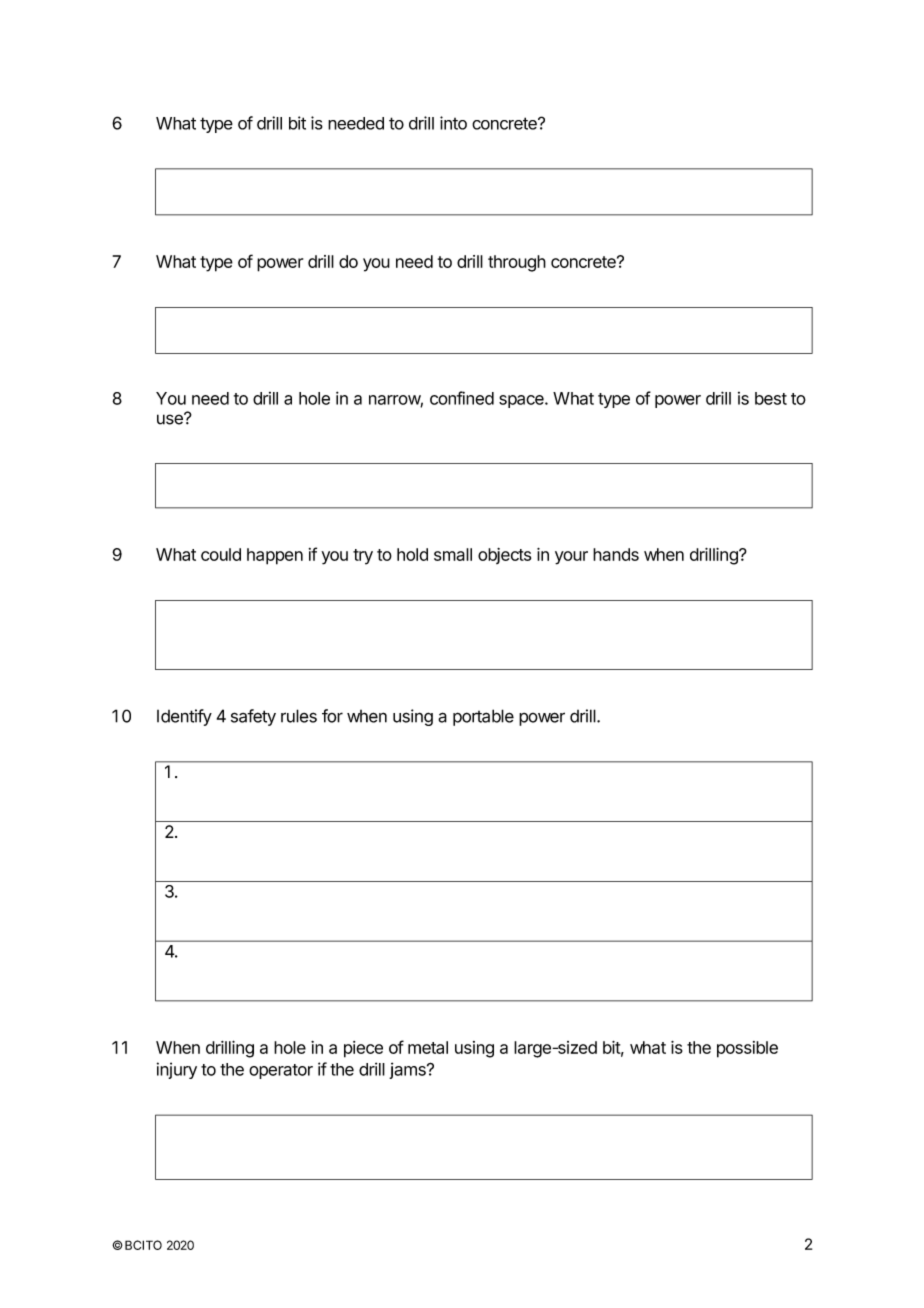  Describe the element at coordinates (517, 263) in the screenshot. I see `through` at that location.
